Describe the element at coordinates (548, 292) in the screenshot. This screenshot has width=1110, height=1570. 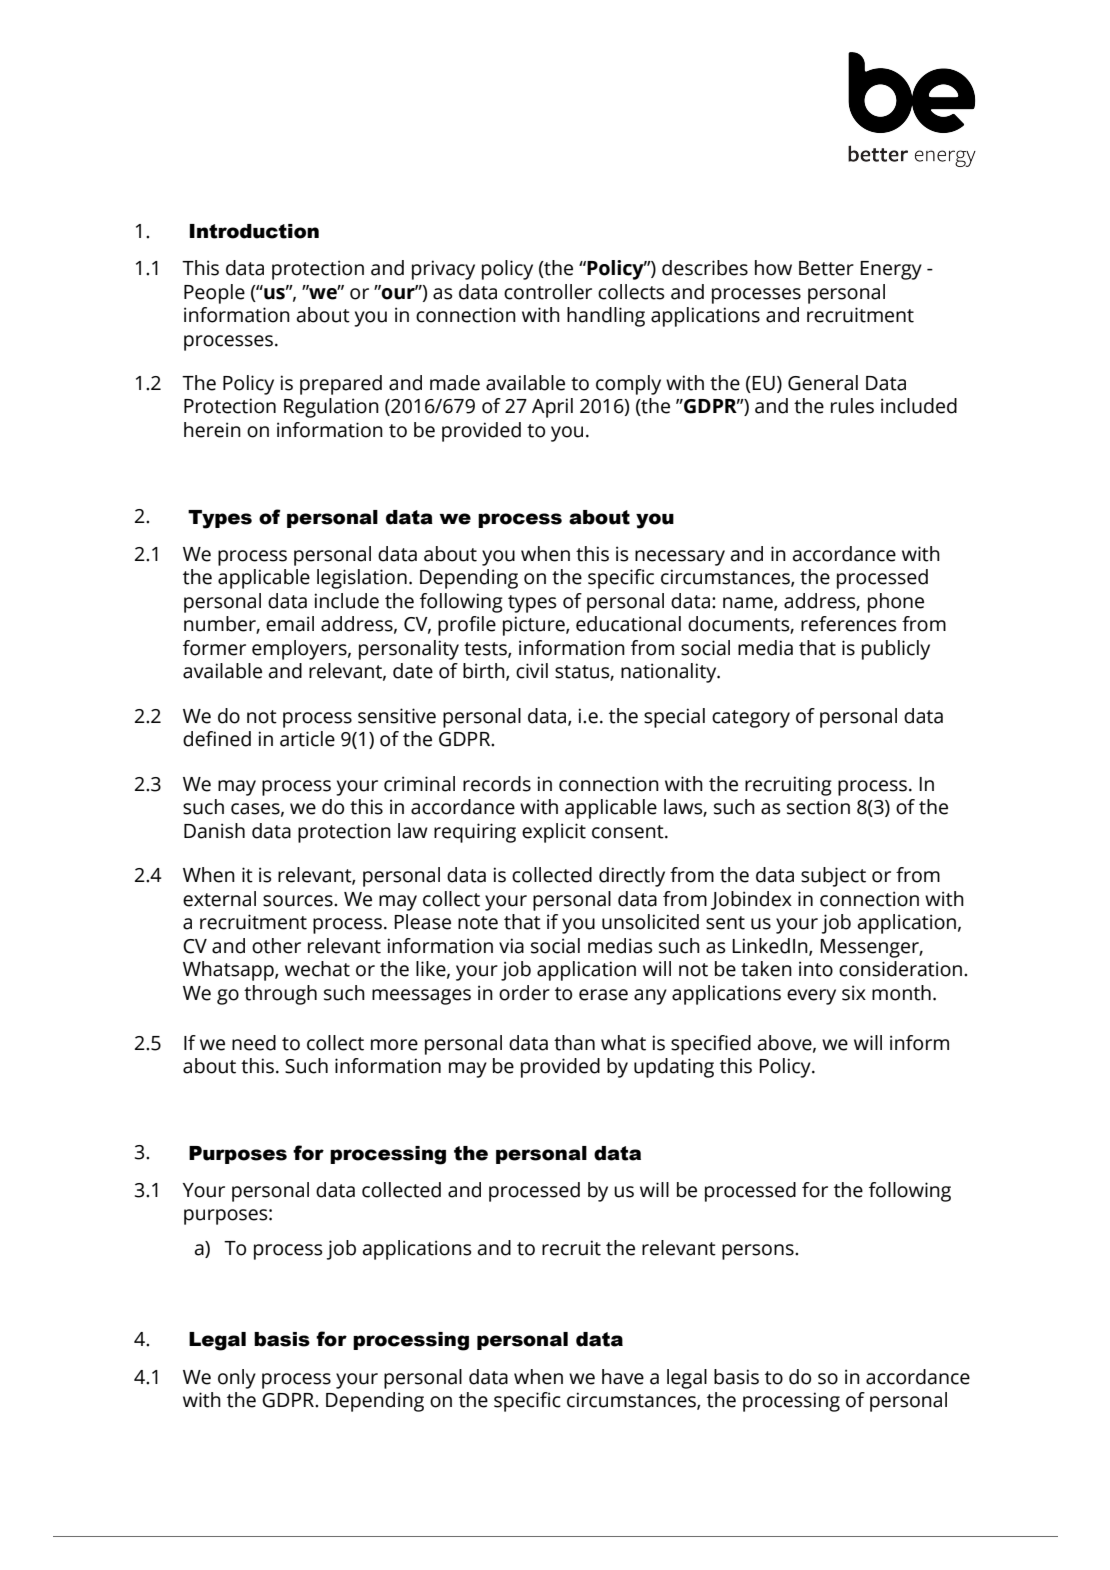
I see `controller` at that location.
